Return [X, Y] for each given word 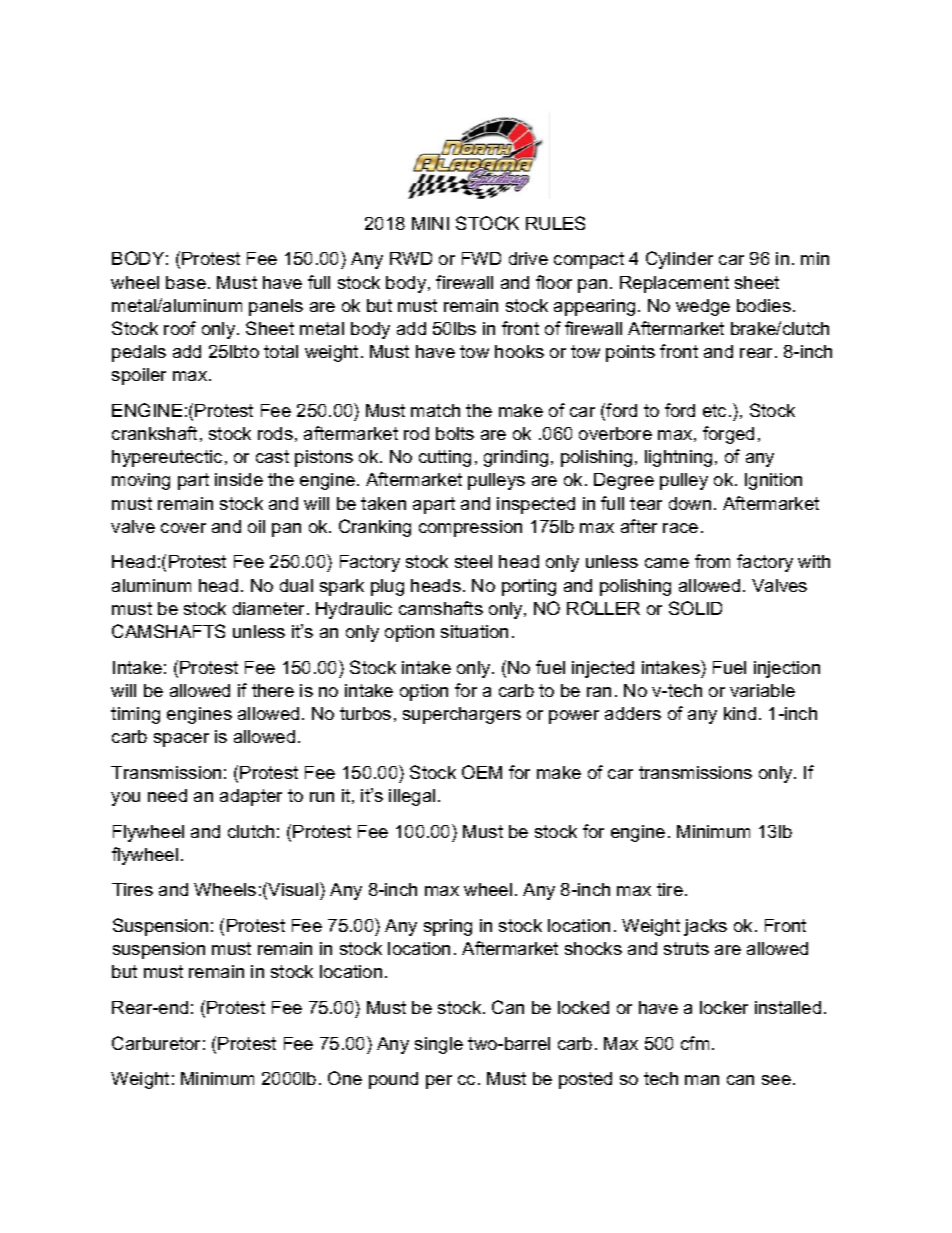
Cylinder [679, 260]
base [186, 282]
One [345, 1078]
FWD [481, 258]
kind [740, 713]
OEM [482, 772]
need [167, 795]
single [439, 1045]
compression [470, 528]
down [690, 503]
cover [183, 528]
